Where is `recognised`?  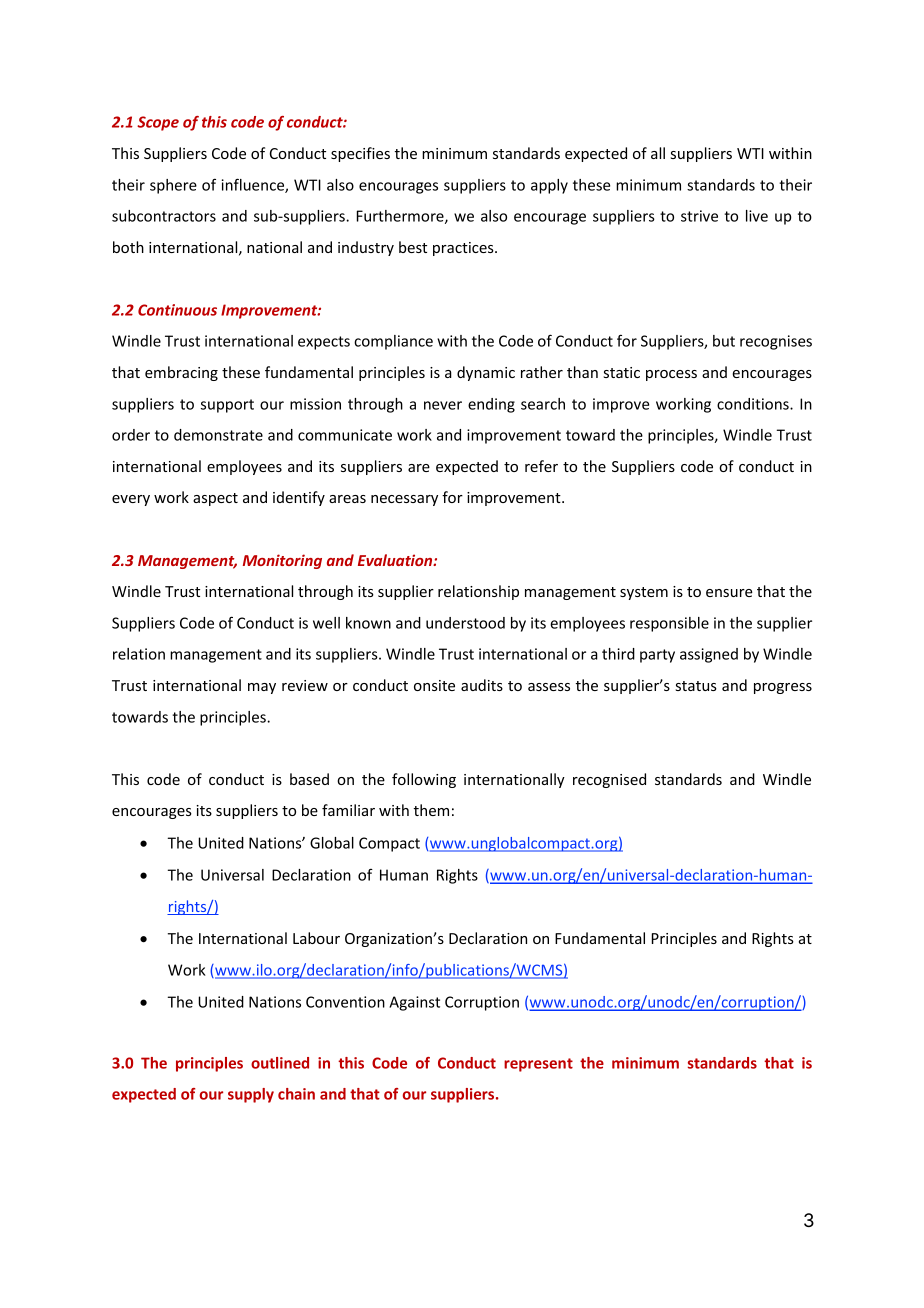 recognised is located at coordinates (609, 780).
